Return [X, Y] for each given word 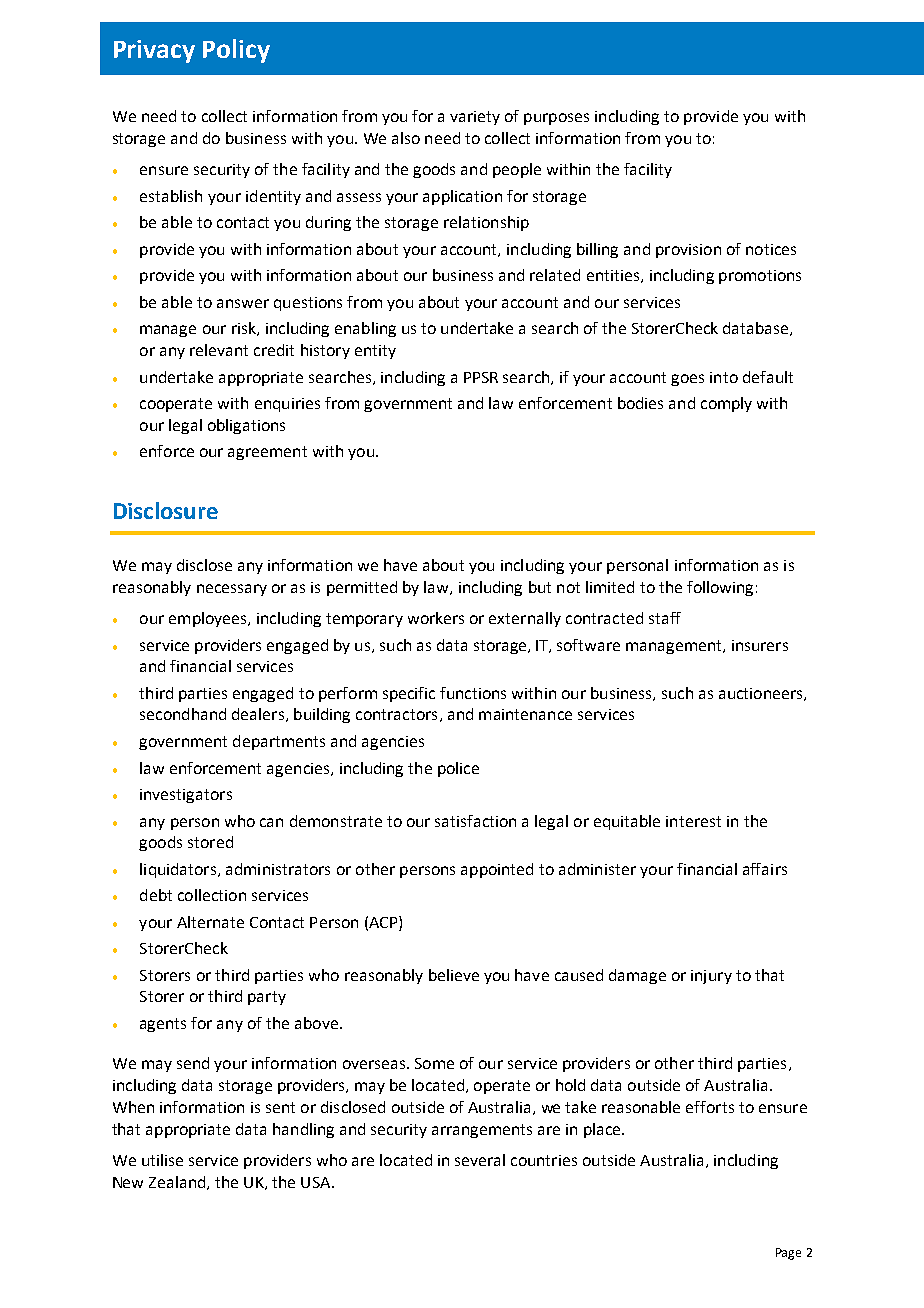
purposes [556, 119]
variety [475, 118]
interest [693, 821]
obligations [246, 426]
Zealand [178, 1183]
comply [726, 404]
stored [210, 842]
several [480, 1160]
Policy [236, 51]
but [540, 587]
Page [788, 1254]
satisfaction [475, 821]
